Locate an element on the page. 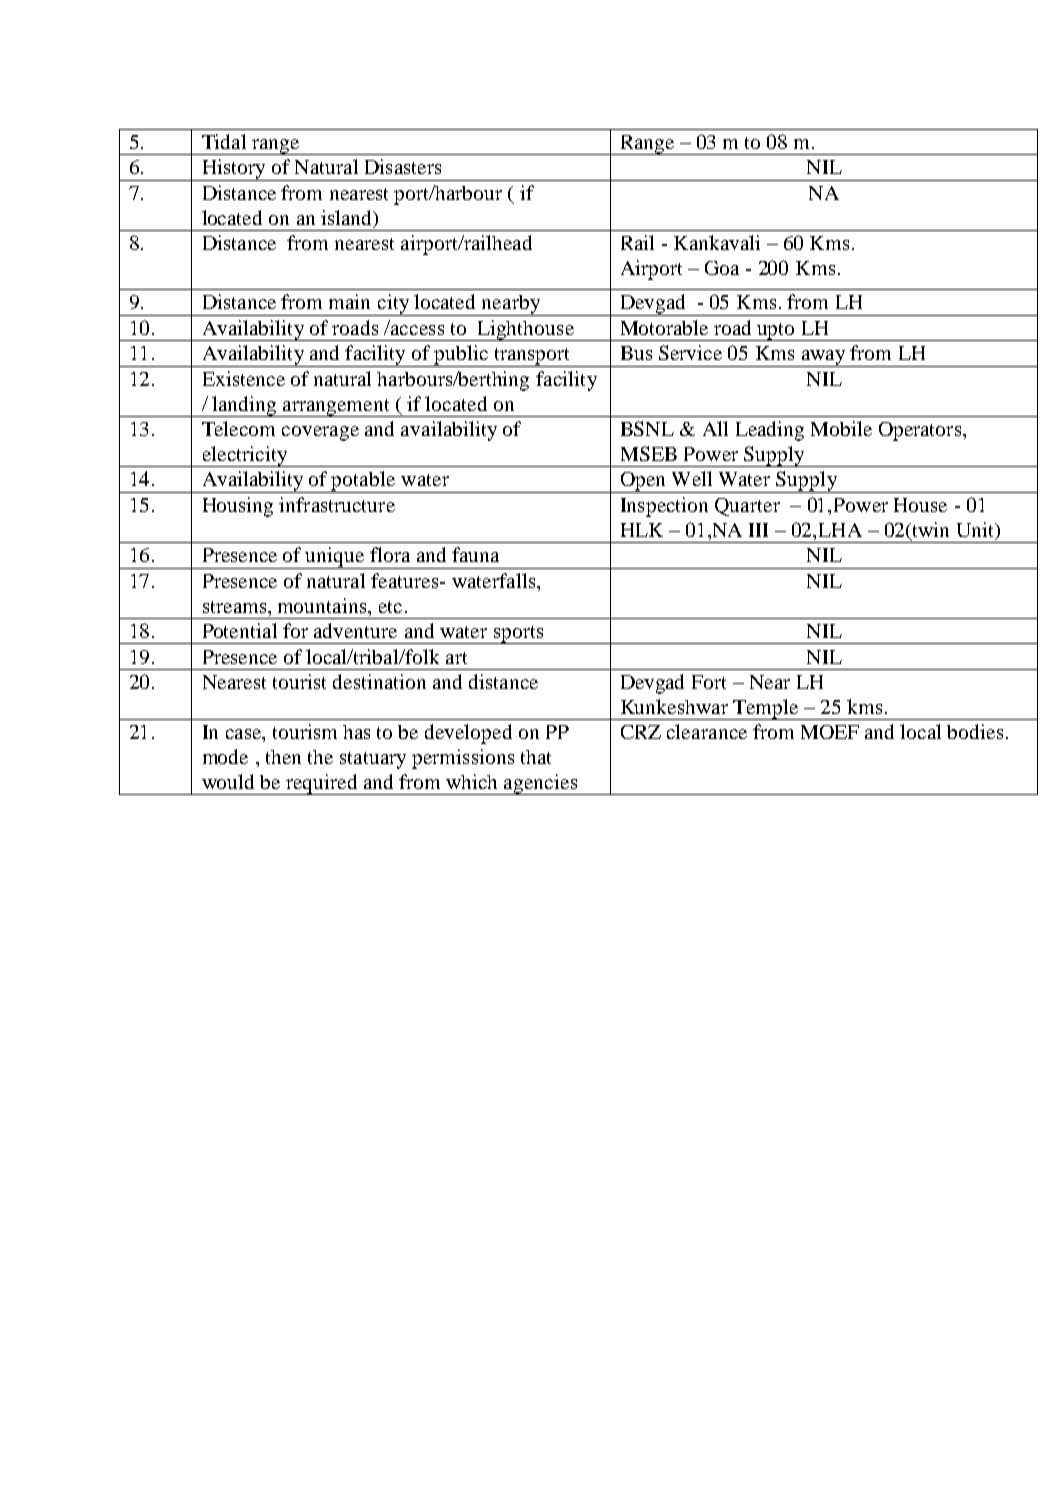 Image resolution: width=1064 pixels, height=1505 pixels. Goa is located at coordinates (722, 268).
